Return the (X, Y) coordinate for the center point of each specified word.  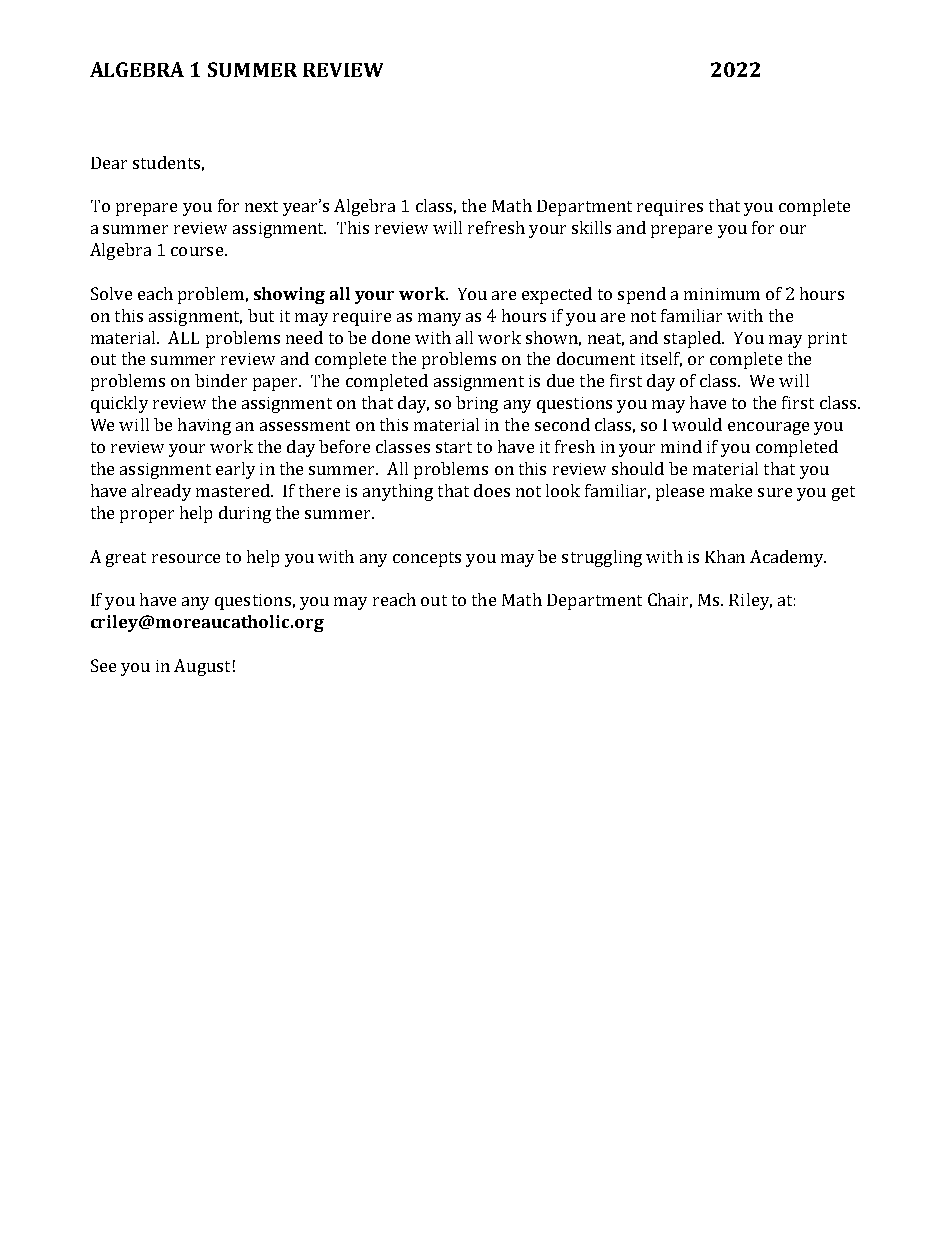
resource (186, 558)
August (202, 667)
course (197, 251)
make (731, 490)
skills (591, 227)
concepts (427, 559)
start (454, 447)
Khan (725, 556)
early (235, 470)
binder (221, 380)
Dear (109, 163)
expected (557, 295)
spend (642, 295)
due (560, 380)
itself (661, 359)
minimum (722, 294)
